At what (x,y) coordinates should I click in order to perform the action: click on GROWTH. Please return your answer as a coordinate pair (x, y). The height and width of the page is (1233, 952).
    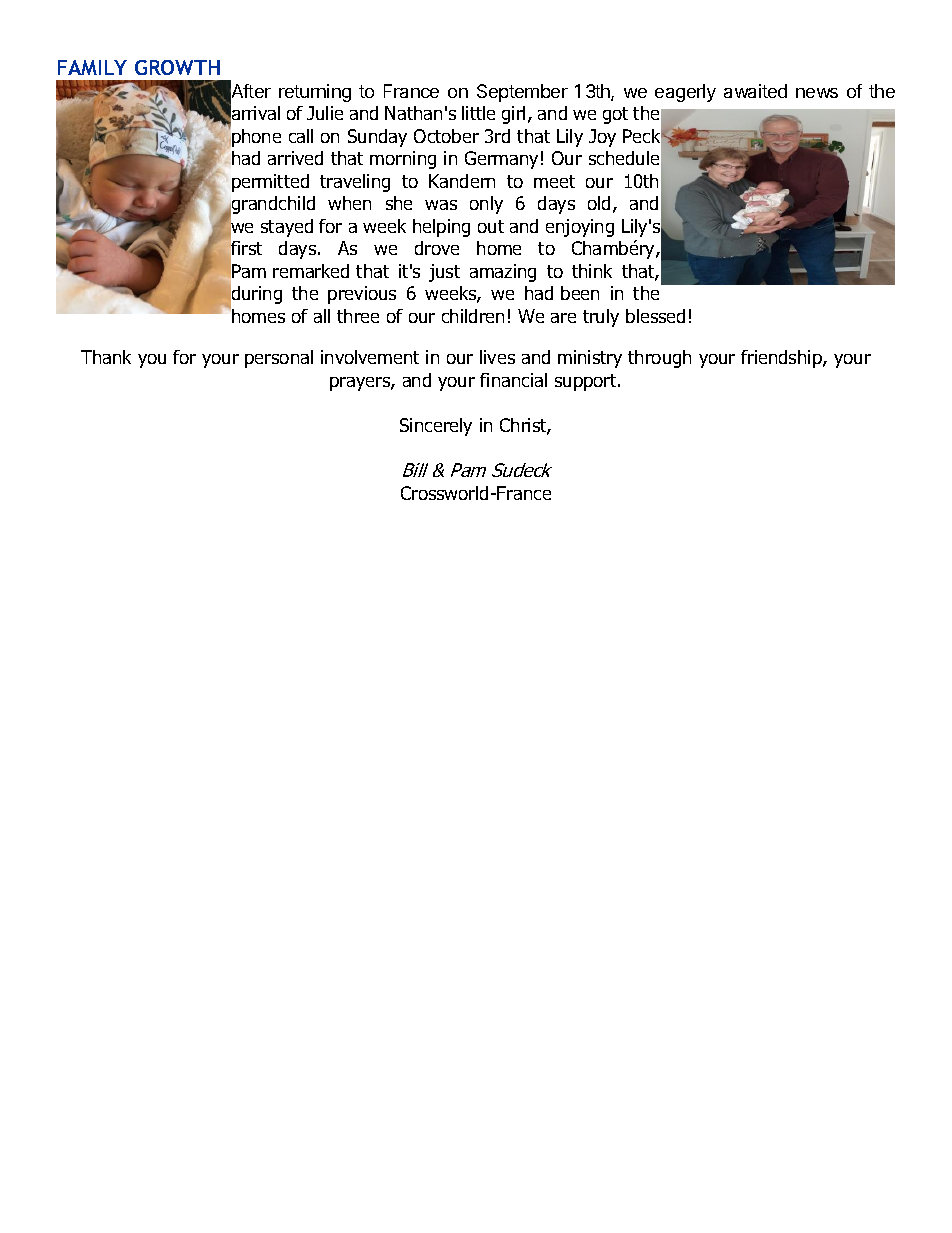
    Looking at the image, I should click on (177, 67).
